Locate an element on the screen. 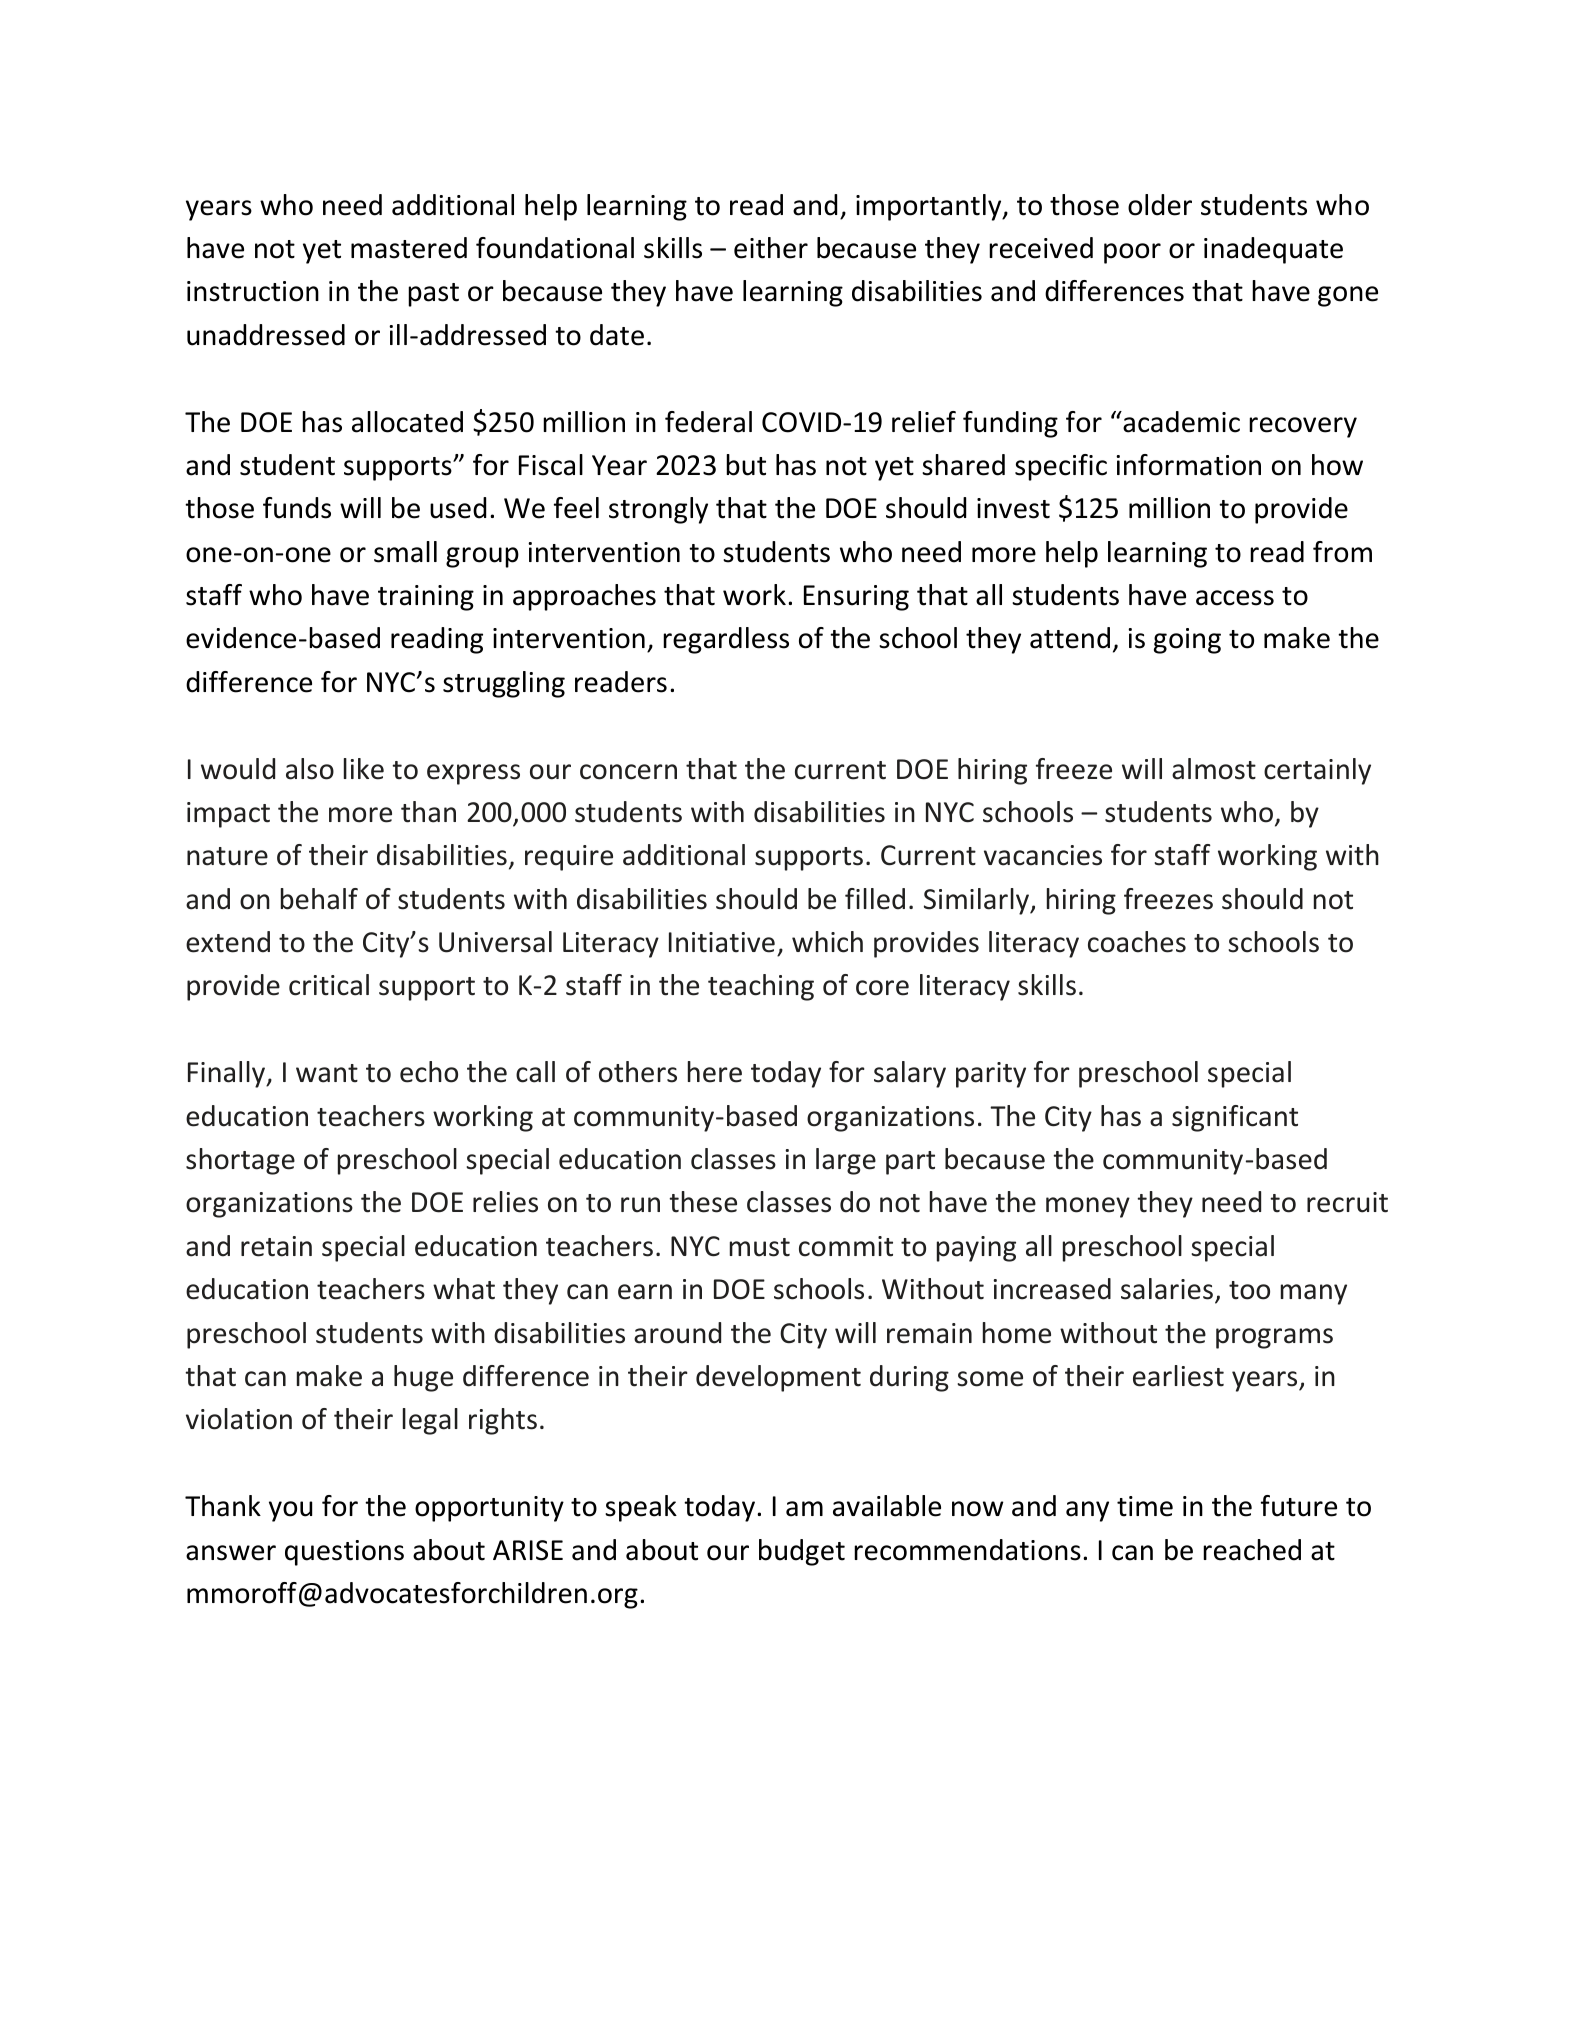  behalf is located at coordinates (319, 899).
